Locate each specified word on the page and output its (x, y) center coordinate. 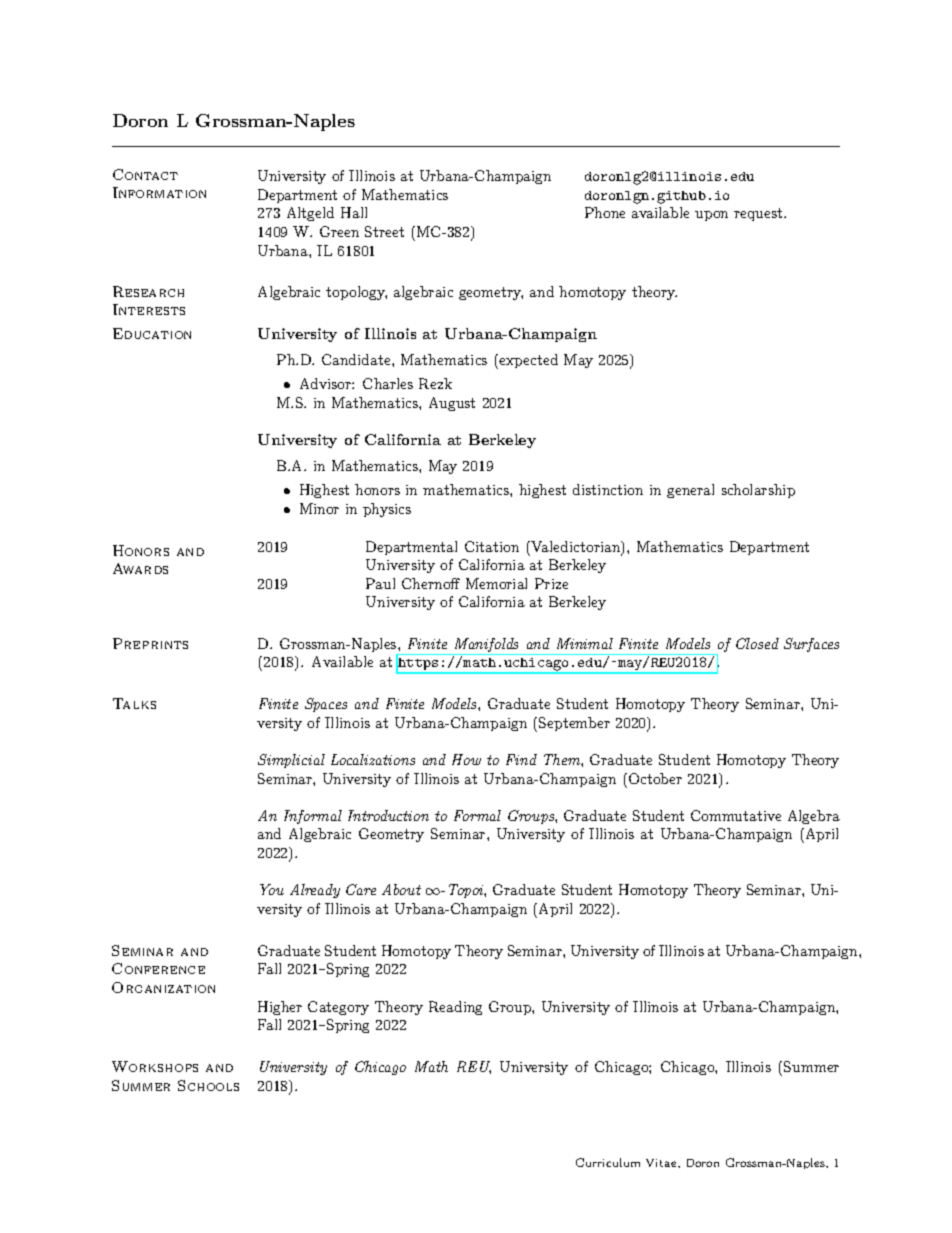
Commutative (736, 815)
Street (384, 231)
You (272, 889)
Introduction (388, 815)
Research (148, 291)
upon (711, 216)
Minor (319, 508)
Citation (492, 546)
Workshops (155, 1066)
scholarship (758, 491)
